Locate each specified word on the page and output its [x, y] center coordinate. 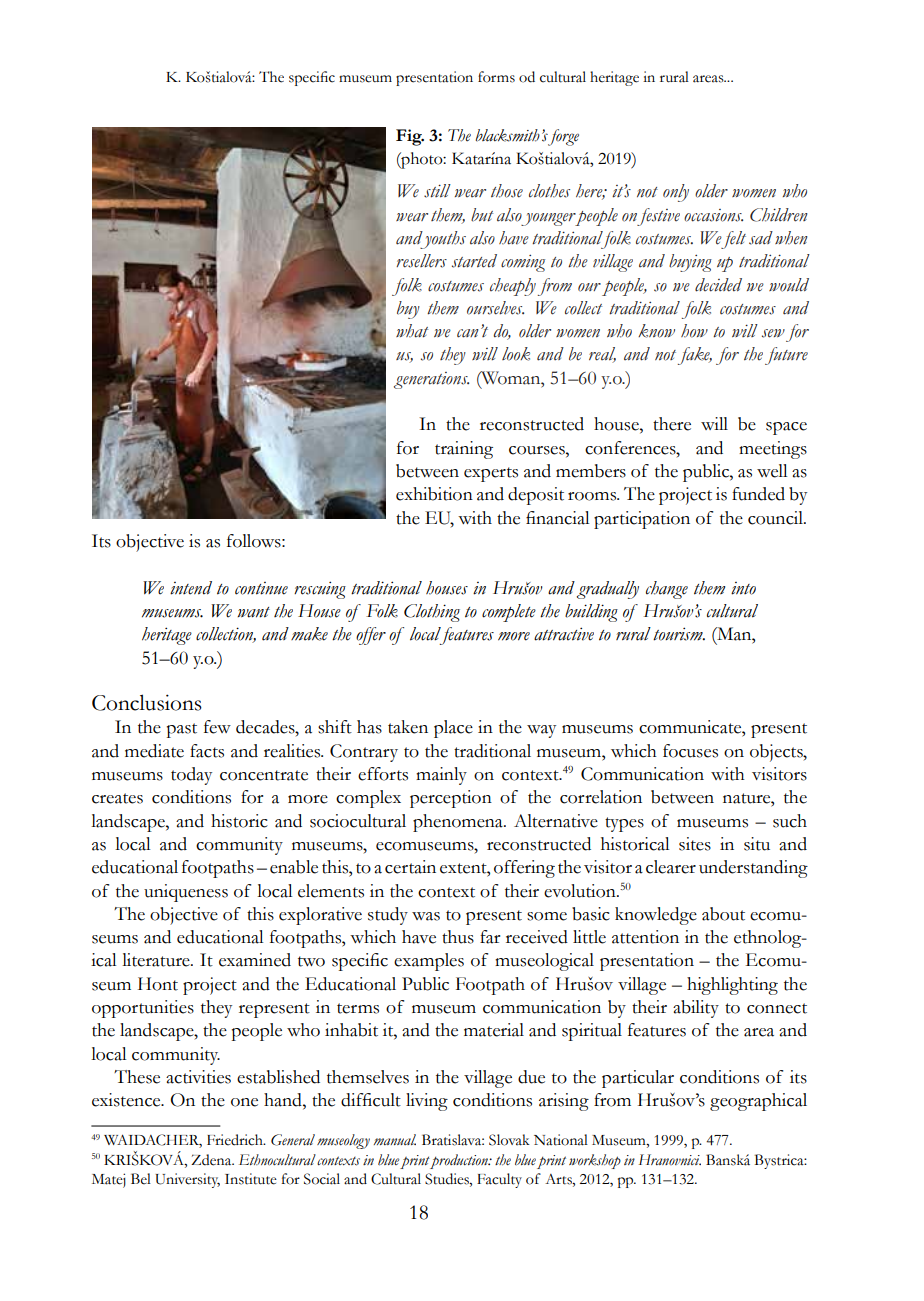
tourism [679, 634]
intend [191, 588]
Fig [410, 137]
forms [496, 77]
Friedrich [236, 1140]
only [676, 193]
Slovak [509, 1140]
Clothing [432, 613]
